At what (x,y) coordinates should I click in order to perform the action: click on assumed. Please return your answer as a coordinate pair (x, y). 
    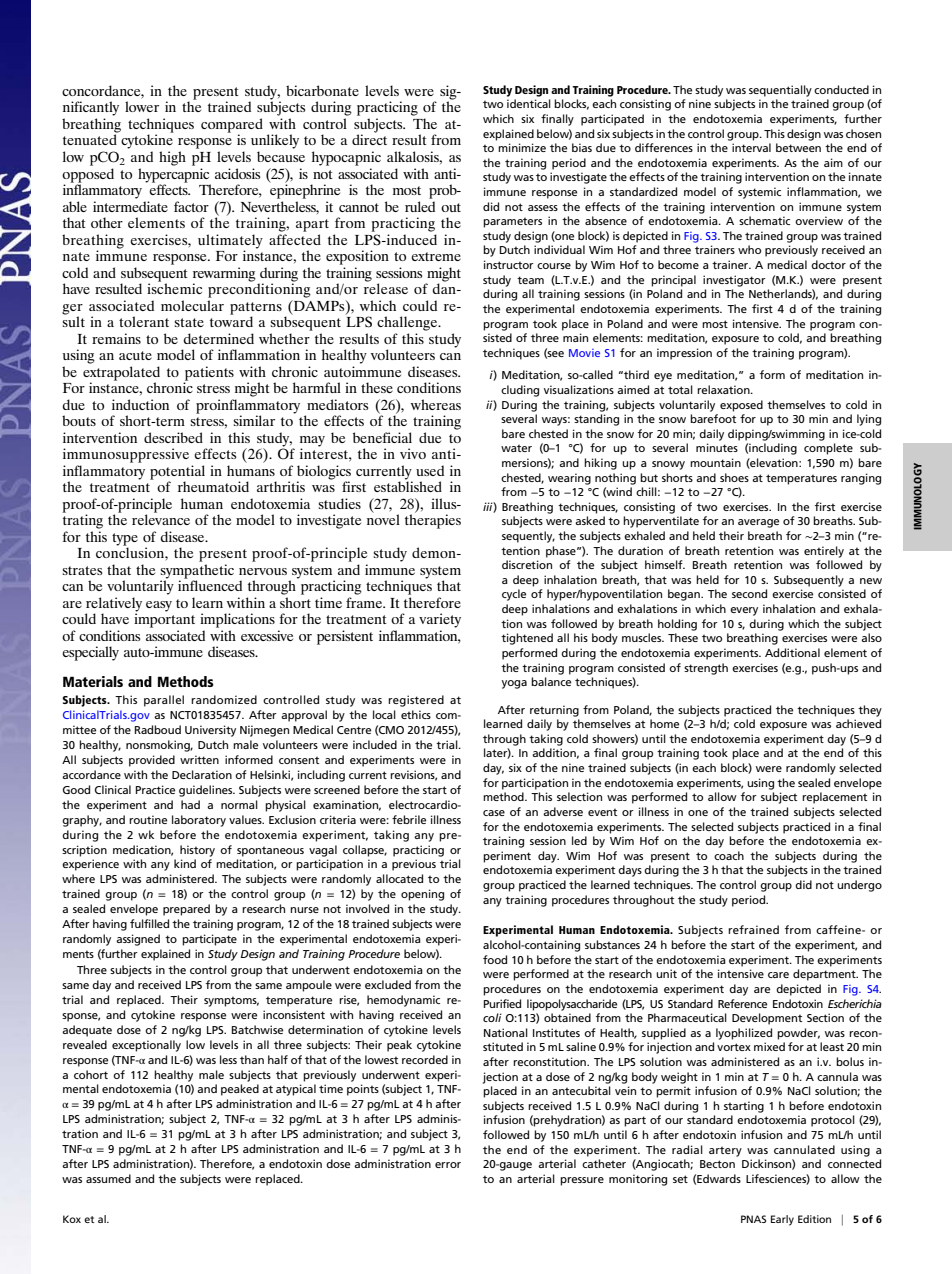
    Looking at the image, I should click on (108, 1178).
